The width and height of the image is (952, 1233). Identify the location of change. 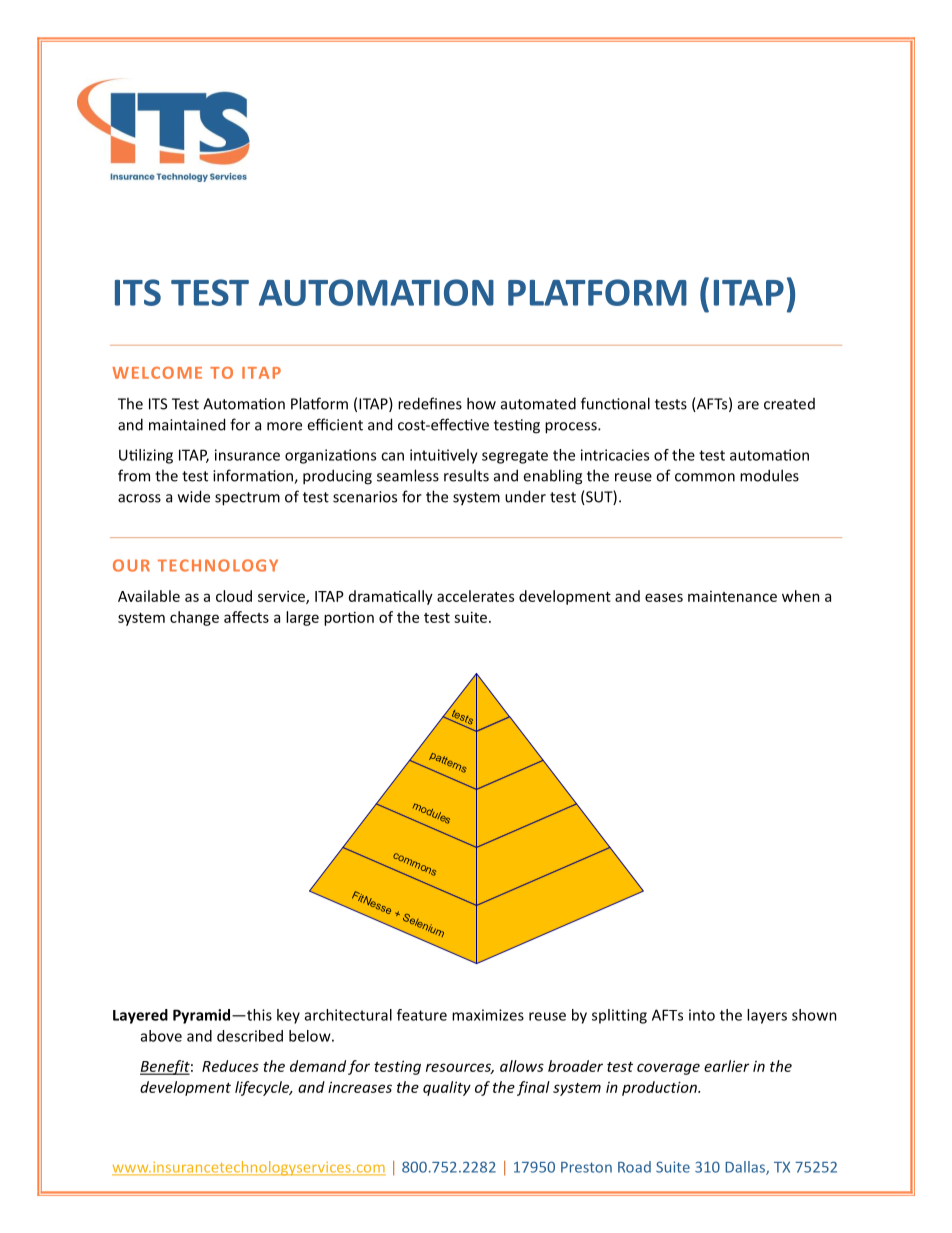
(194, 618).
